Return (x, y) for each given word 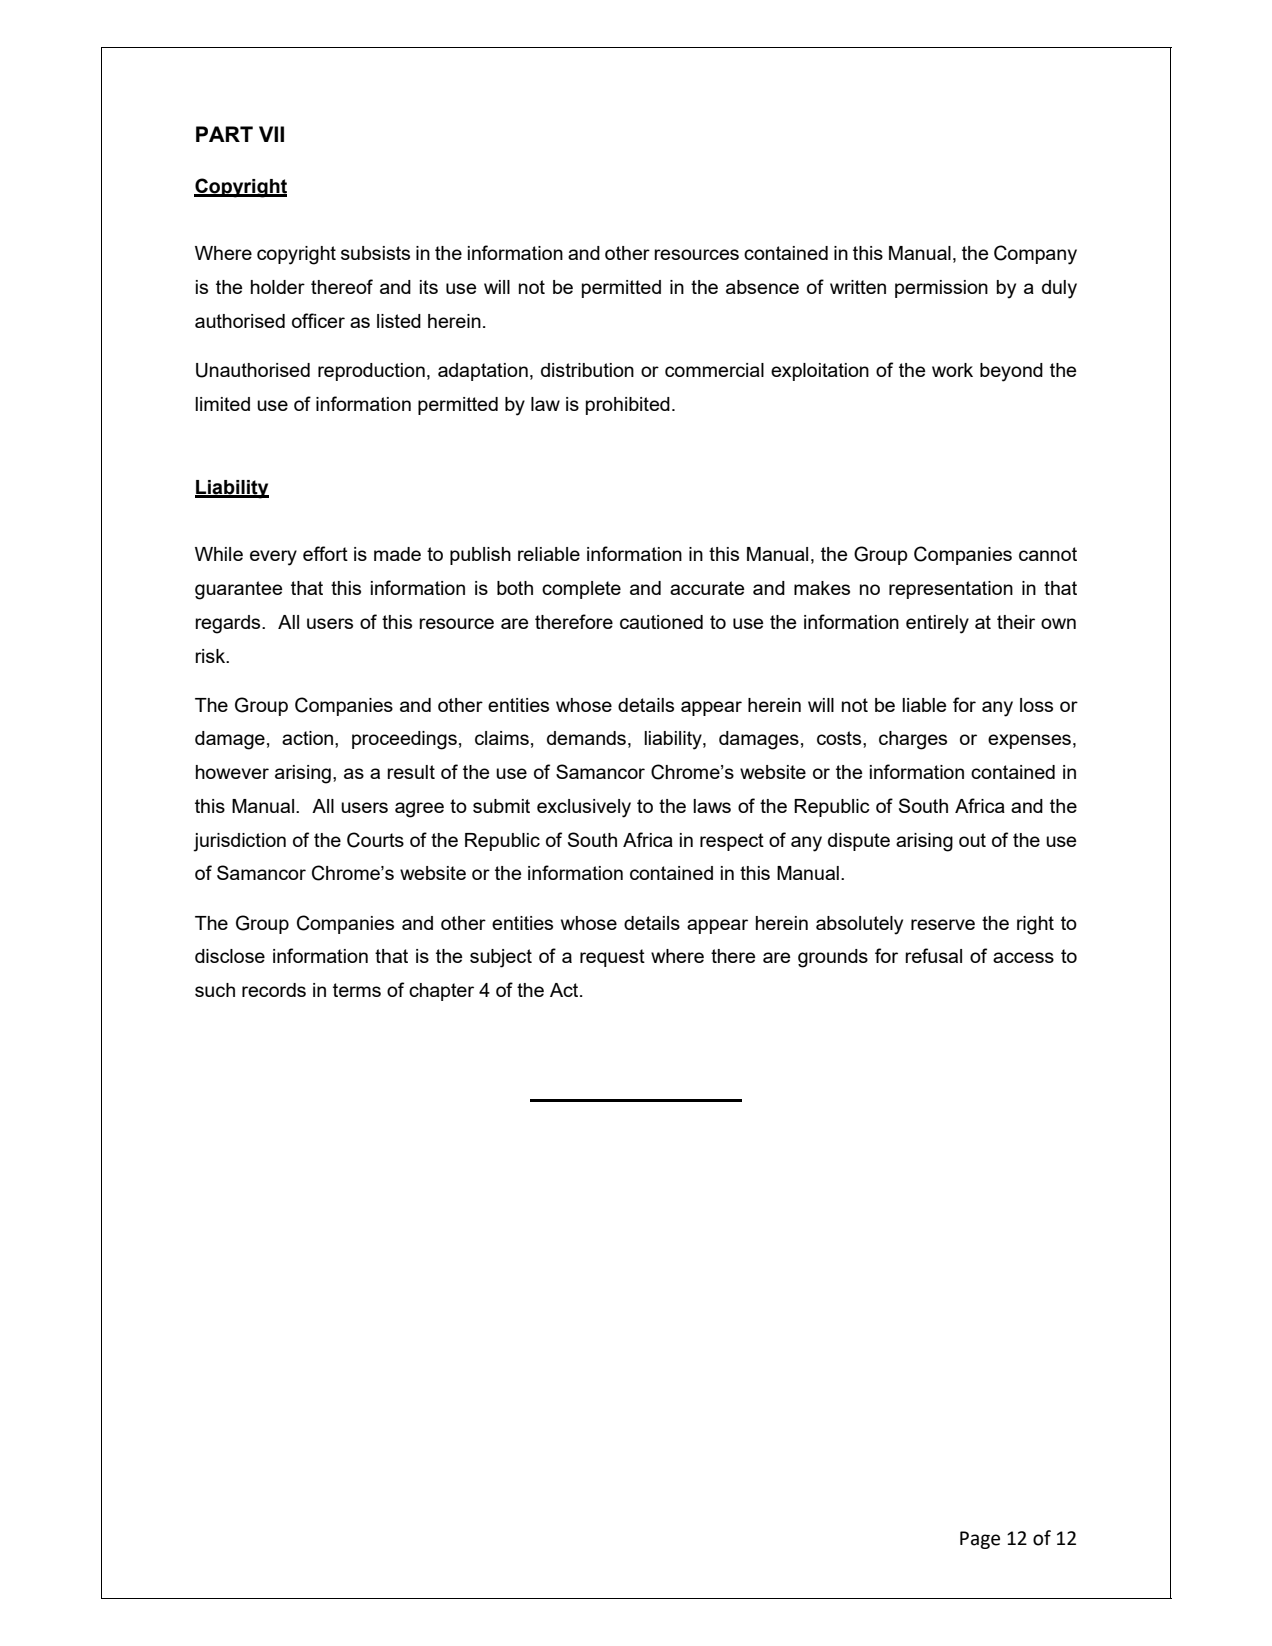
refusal (933, 955)
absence (762, 287)
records (274, 990)
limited (222, 404)
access (1023, 957)
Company (1035, 255)
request (612, 958)
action (307, 738)
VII (271, 134)
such (215, 990)
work (952, 370)
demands (586, 738)
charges (913, 740)
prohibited (628, 406)
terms (357, 990)
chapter (441, 992)
